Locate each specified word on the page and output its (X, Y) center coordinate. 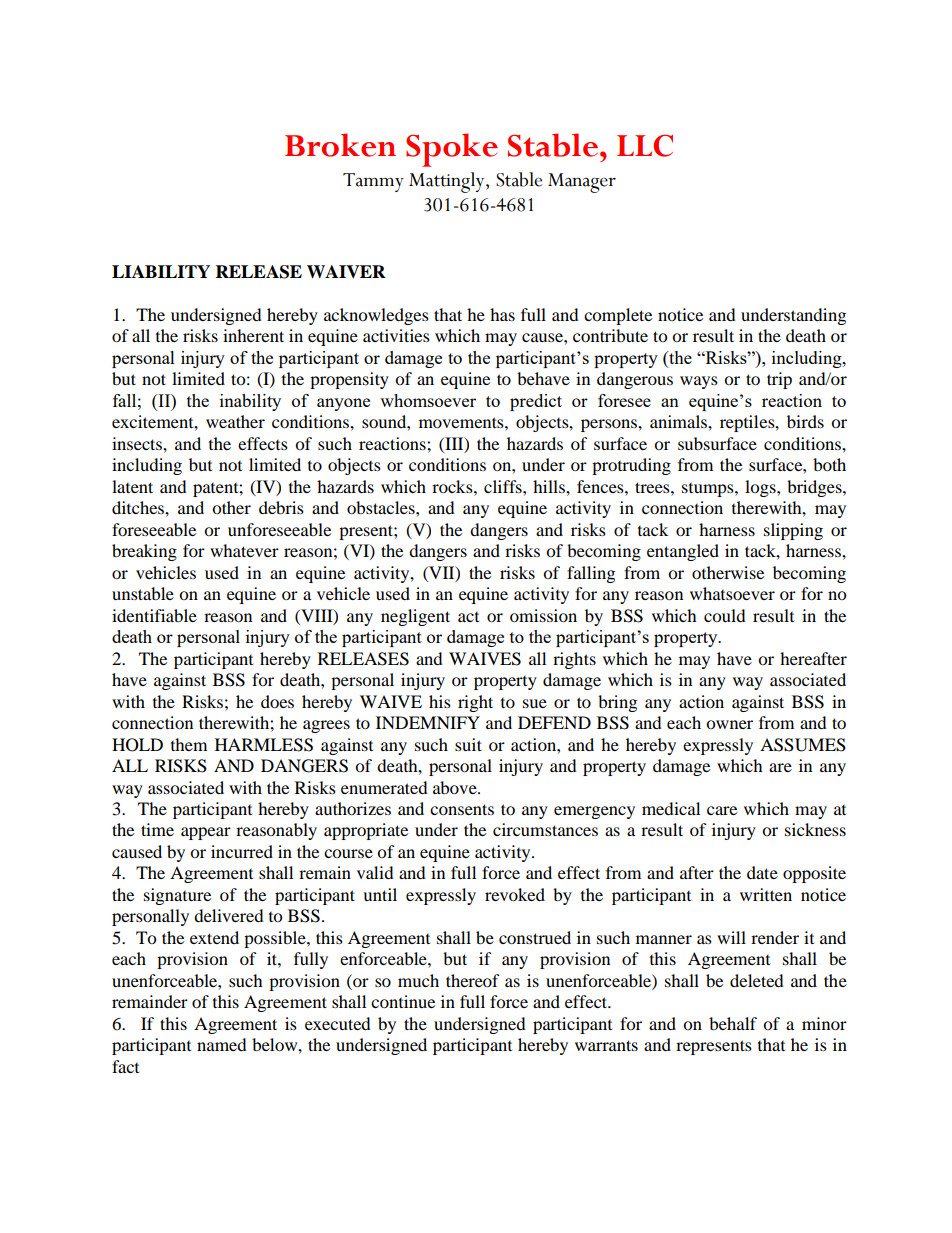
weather (235, 421)
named (222, 1044)
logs (761, 488)
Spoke (452, 150)
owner (729, 724)
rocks (453, 486)
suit (468, 744)
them (189, 744)
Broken (340, 145)
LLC (645, 145)
